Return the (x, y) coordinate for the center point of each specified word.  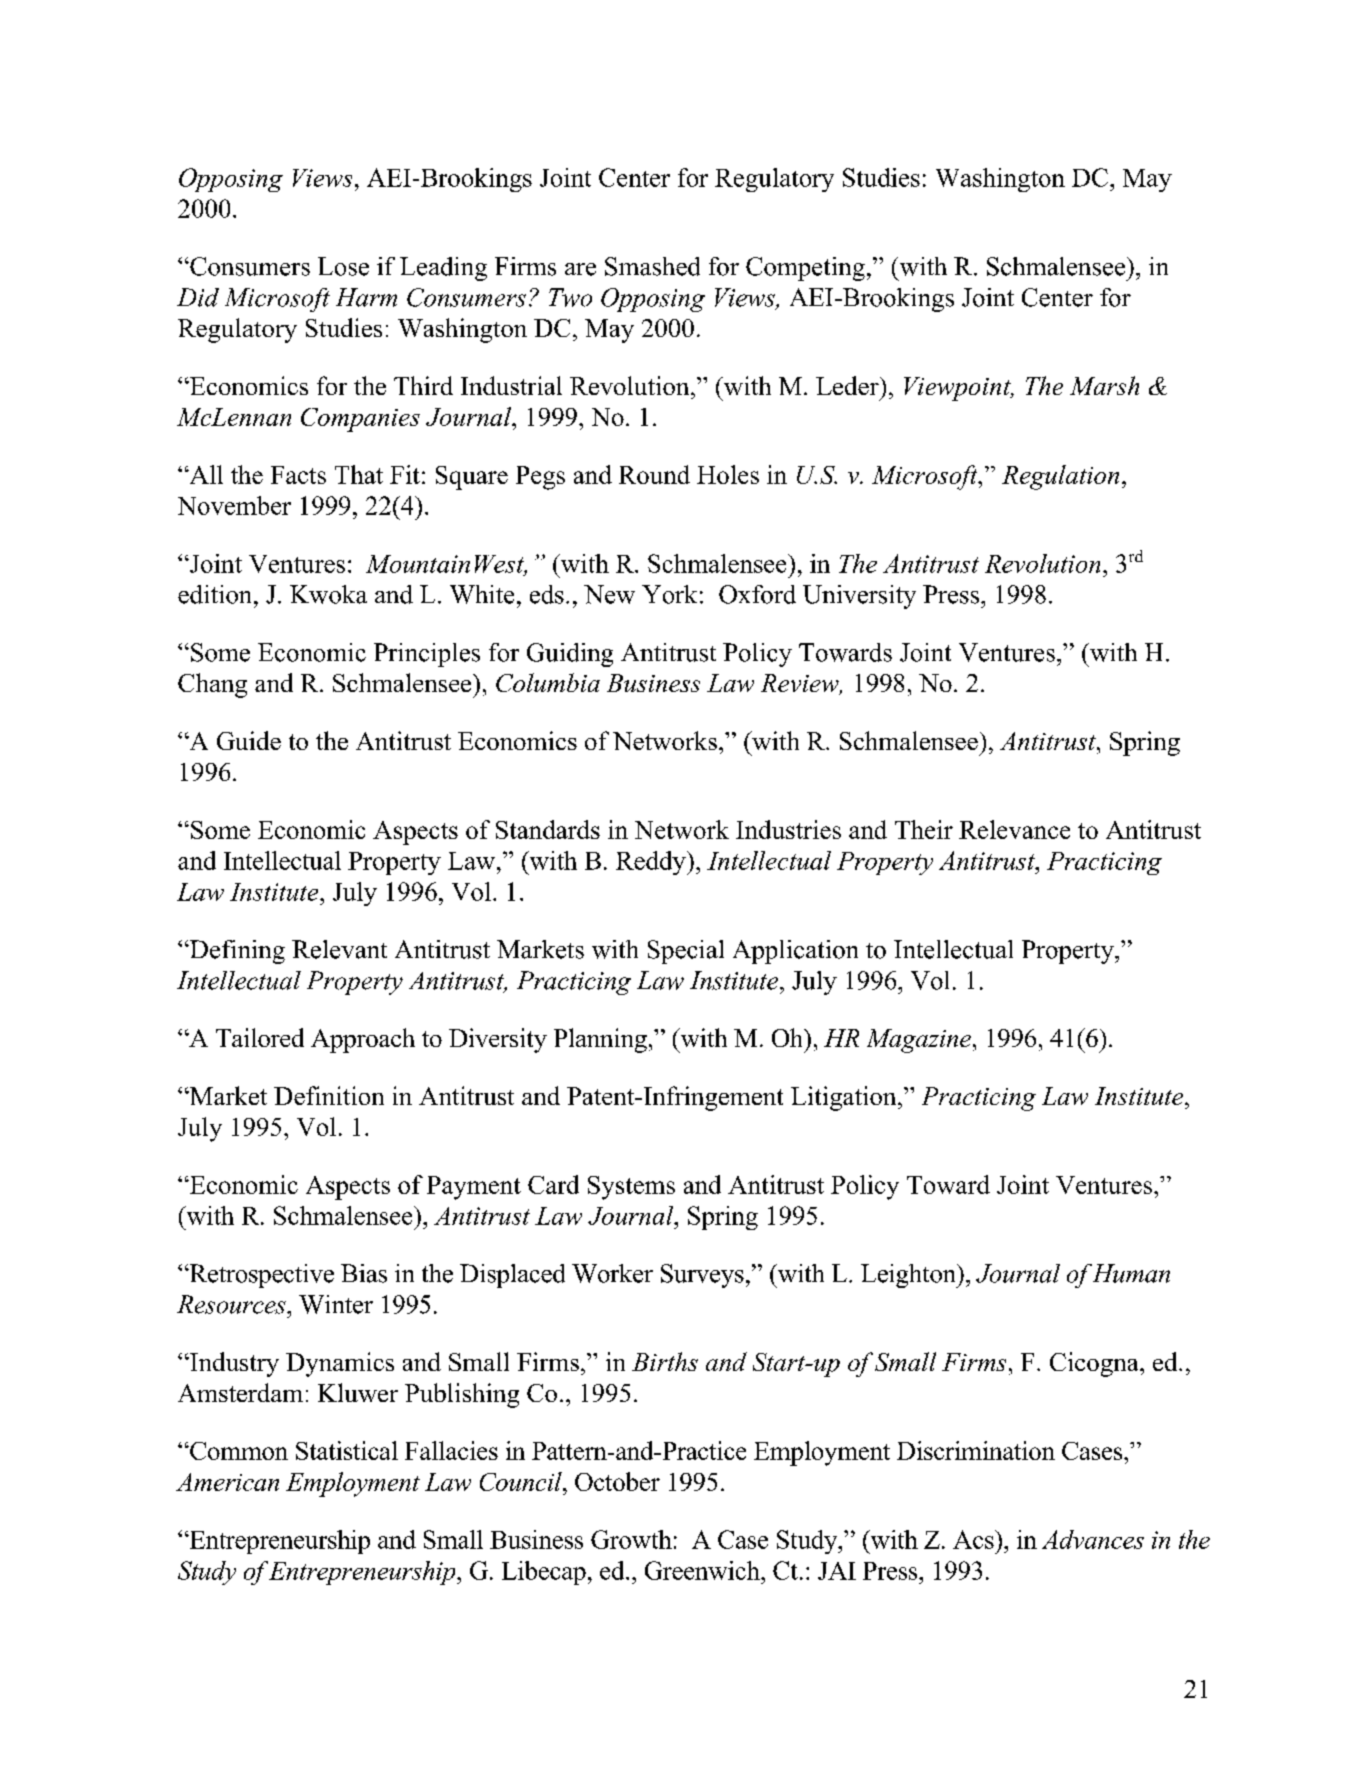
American (227, 1482)
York (669, 594)
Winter (336, 1304)
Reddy (652, 863)
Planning (600, 1040)
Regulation (1060, 477)
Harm (366, 297)
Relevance (1014, 829)
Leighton (909, 1276)
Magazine (919, 1041)
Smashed (652, 266)
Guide (249, 740)
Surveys (702, 1276)
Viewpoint (958, 389)
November (234, 505)
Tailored (260, 1037)
